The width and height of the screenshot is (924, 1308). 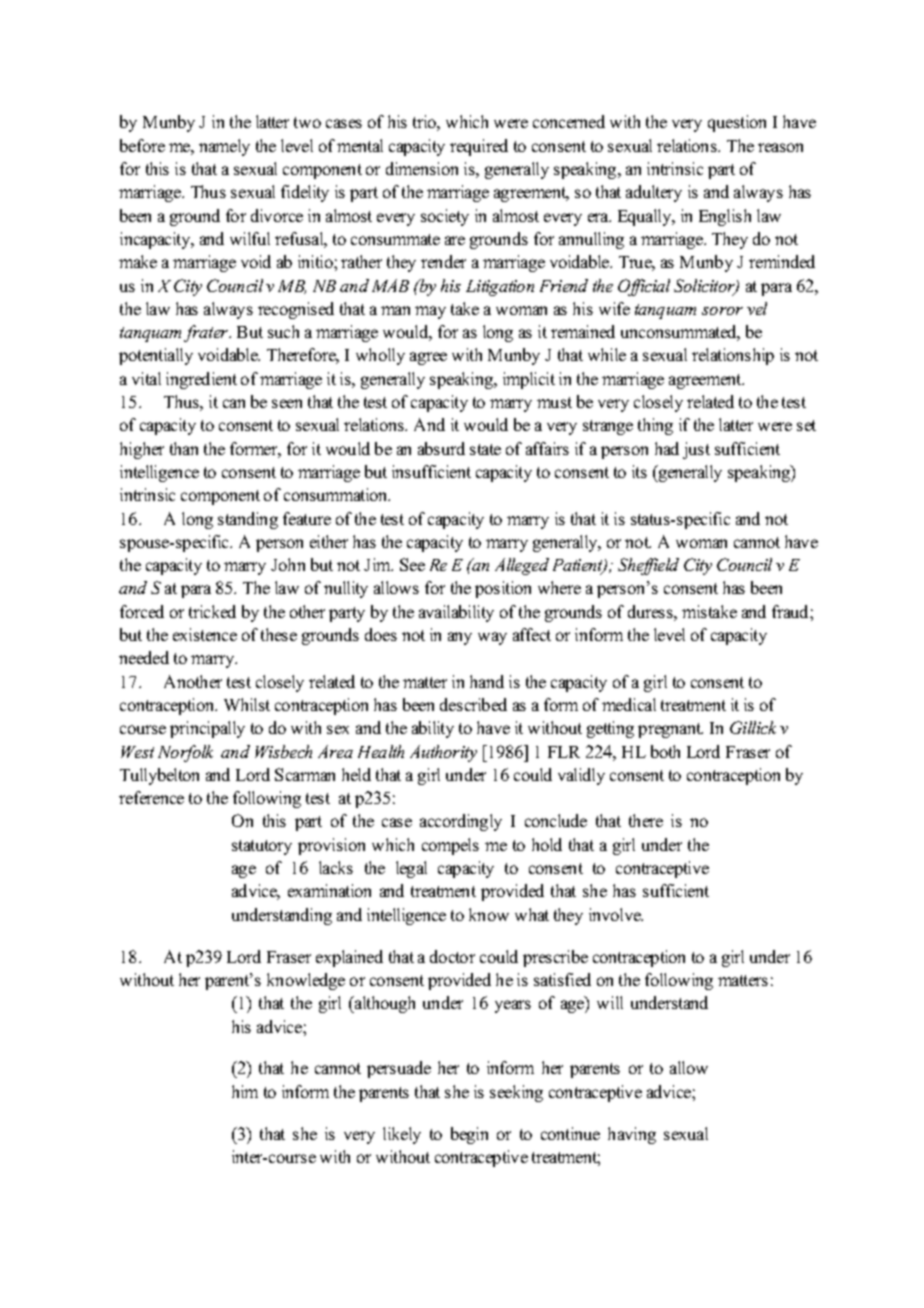 I want to click on existence, so click(x=205, y=634).
